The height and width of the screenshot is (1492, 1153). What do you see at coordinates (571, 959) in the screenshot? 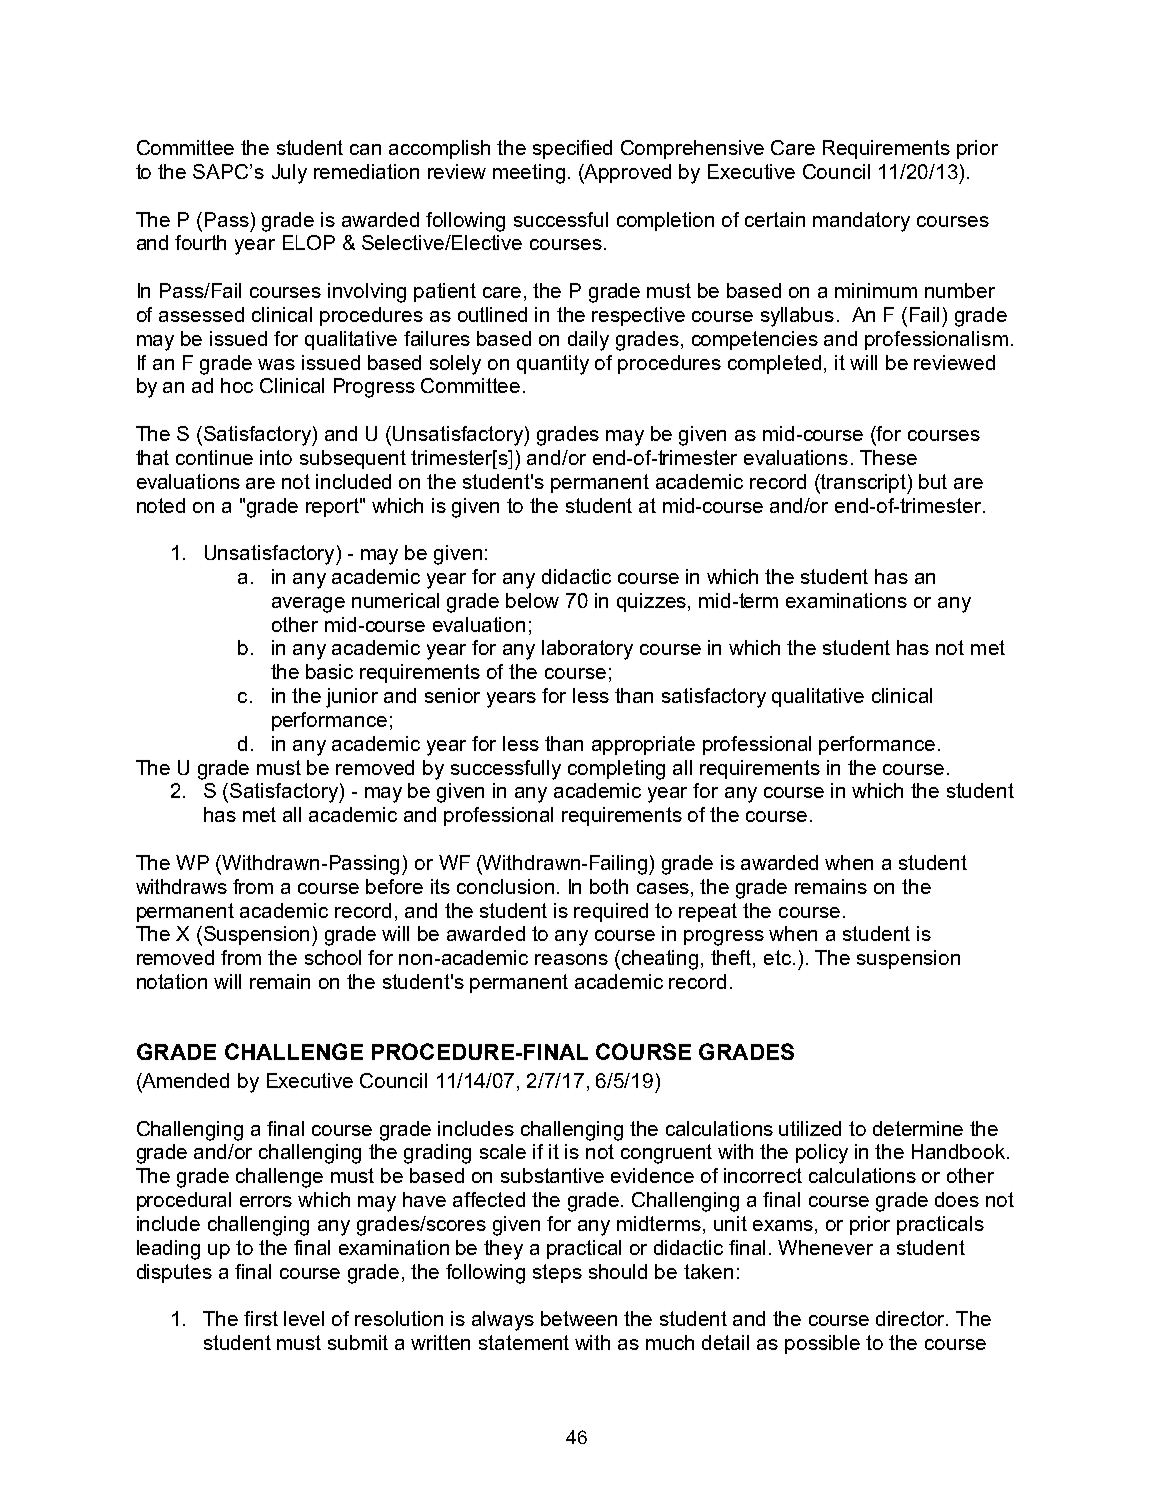
I see `reasons` at bounding box center [571, 959].
